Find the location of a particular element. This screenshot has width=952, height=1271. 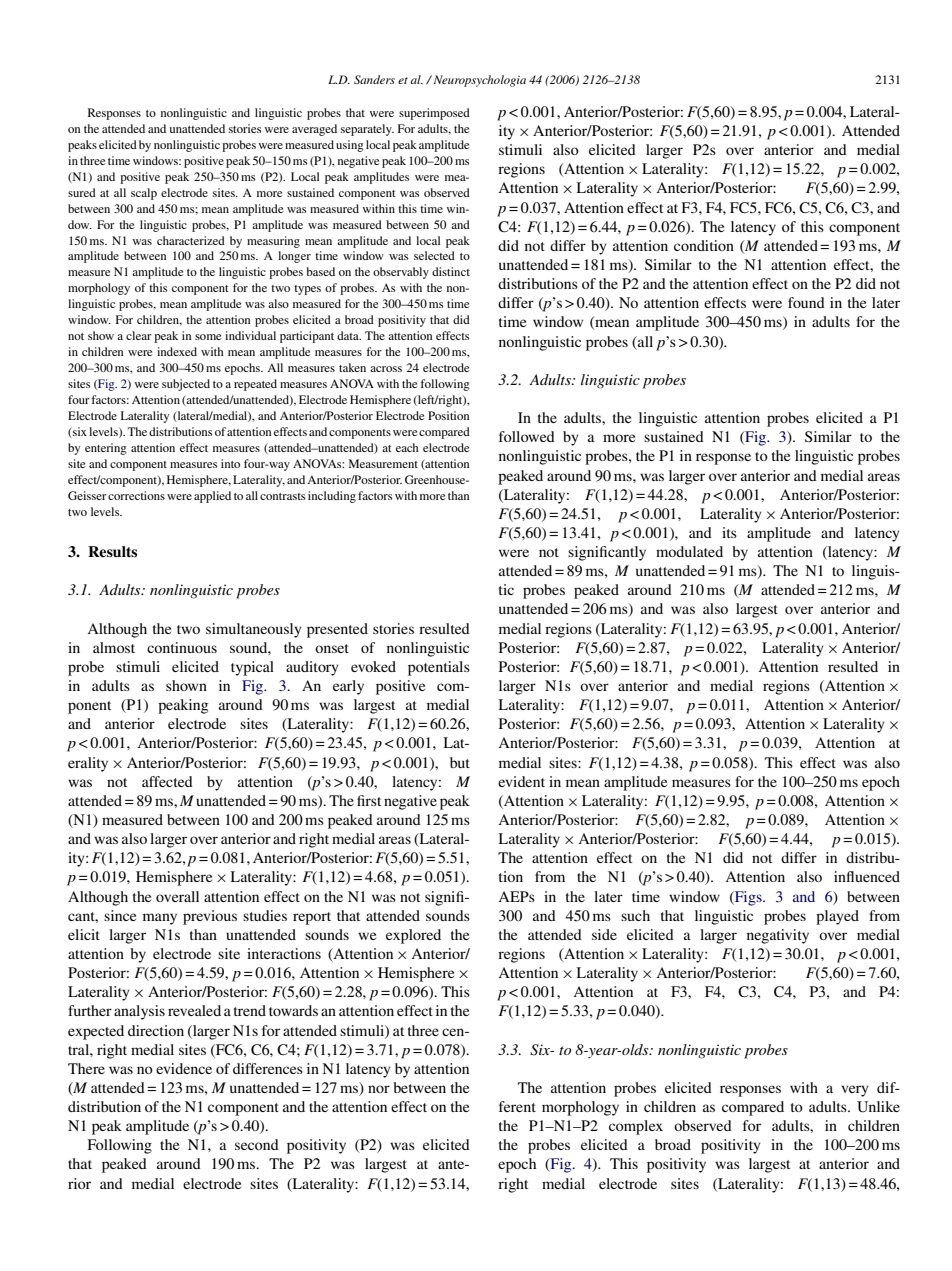

influenced is located at coordinates (867, 876).
